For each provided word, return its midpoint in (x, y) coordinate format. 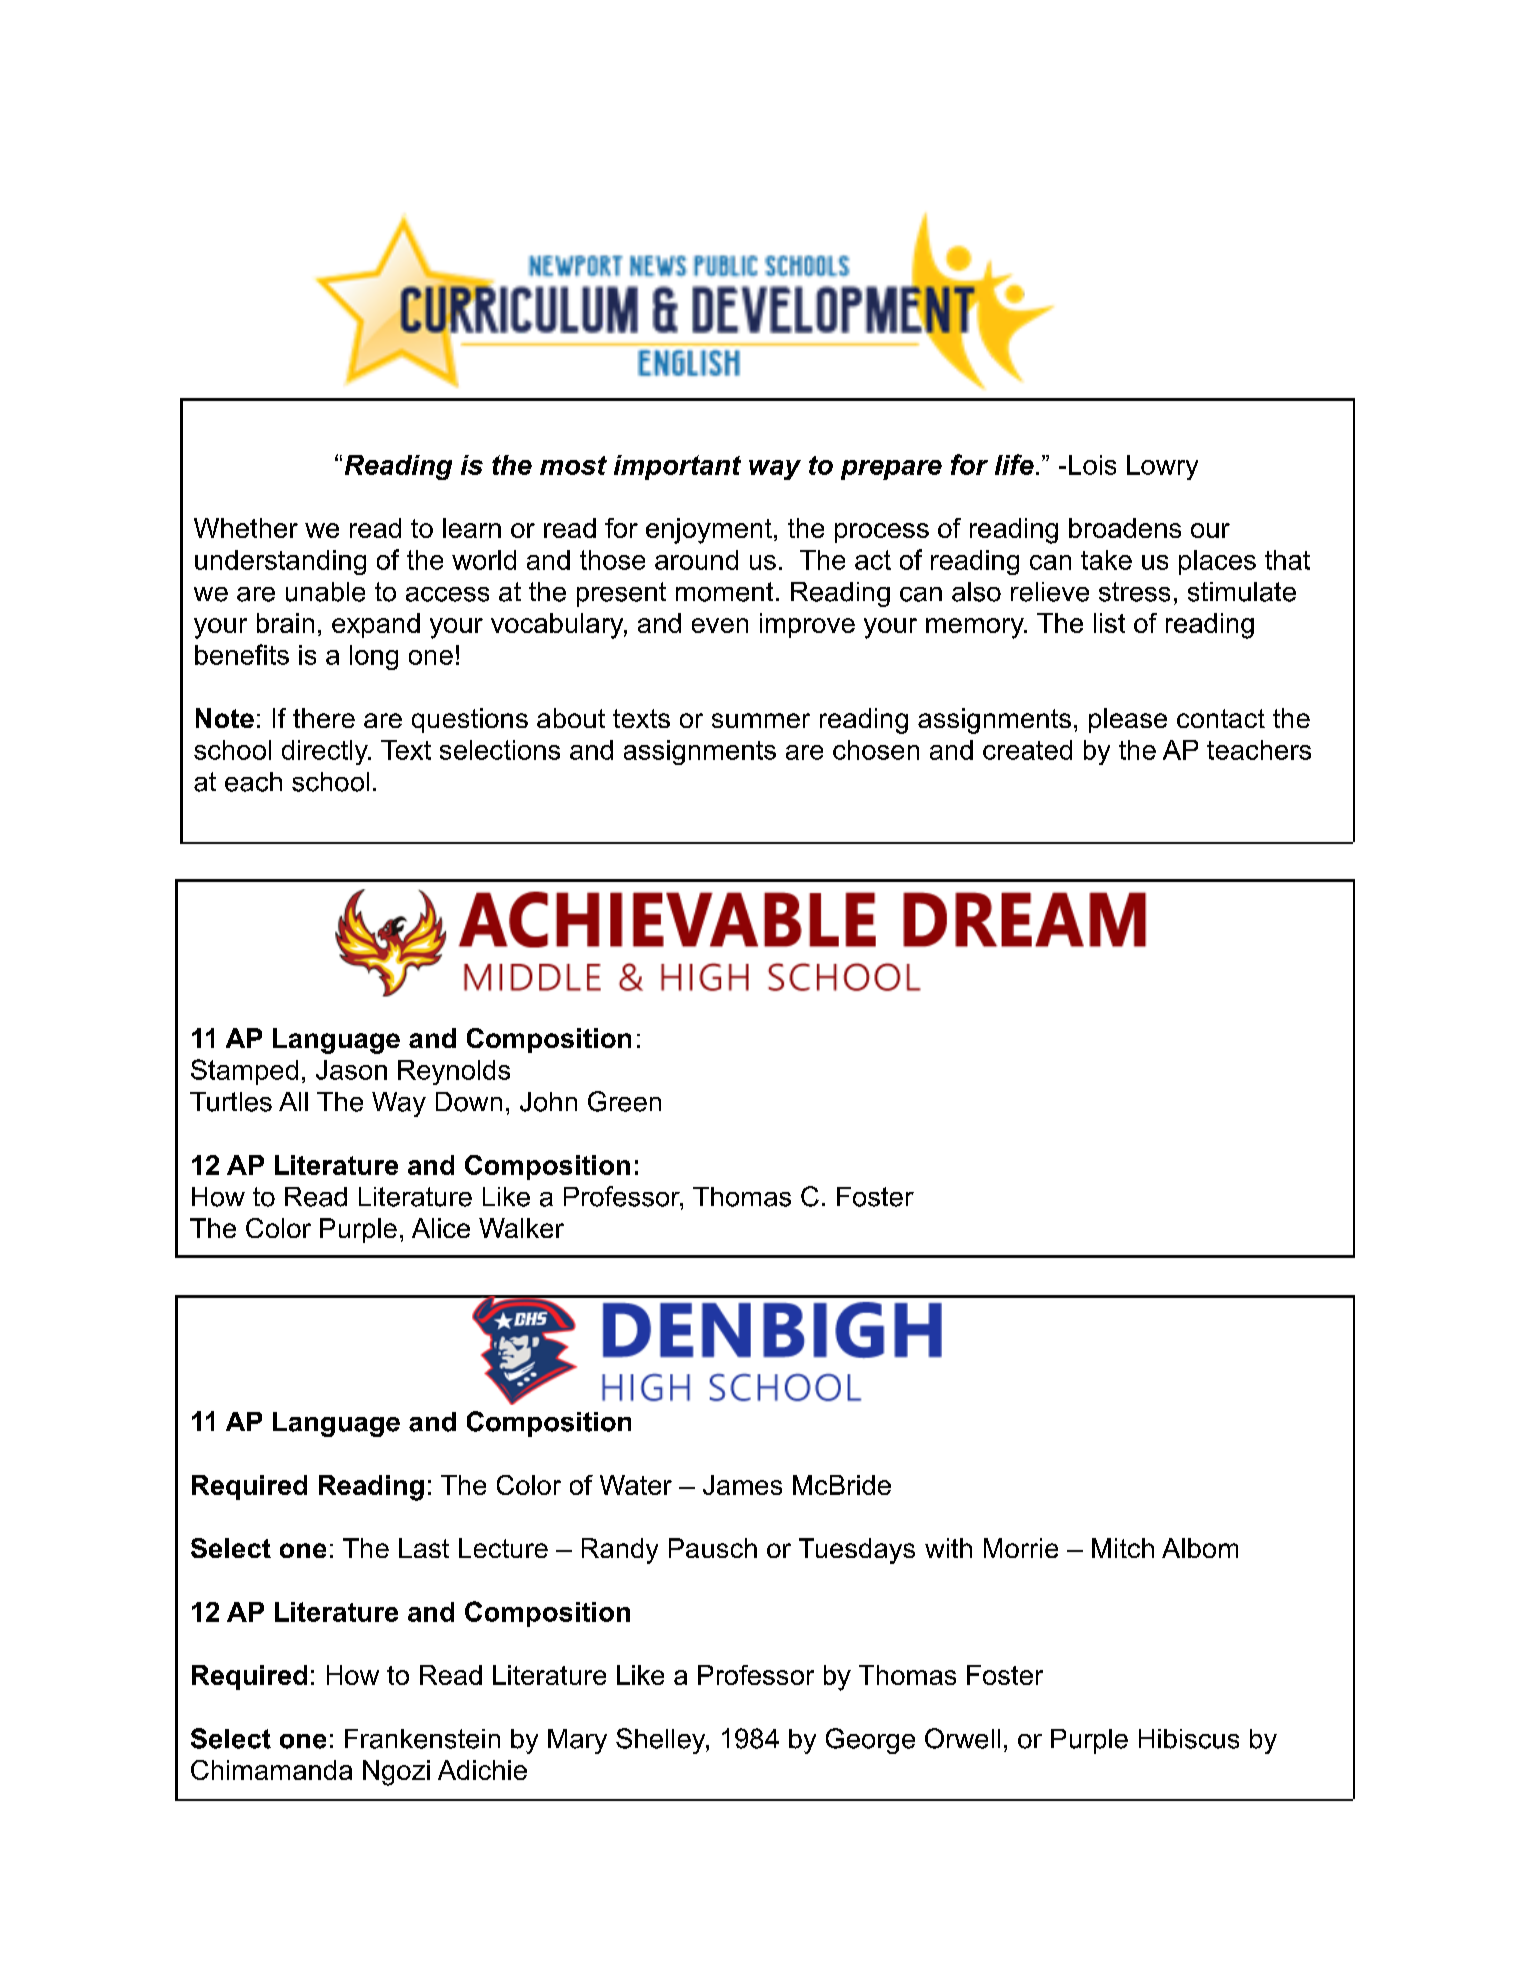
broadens (1125, 528)
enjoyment (709, 531)
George (870, 1741)
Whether (246, 528)
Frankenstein (422, 1739)
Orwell (962, 1738)
